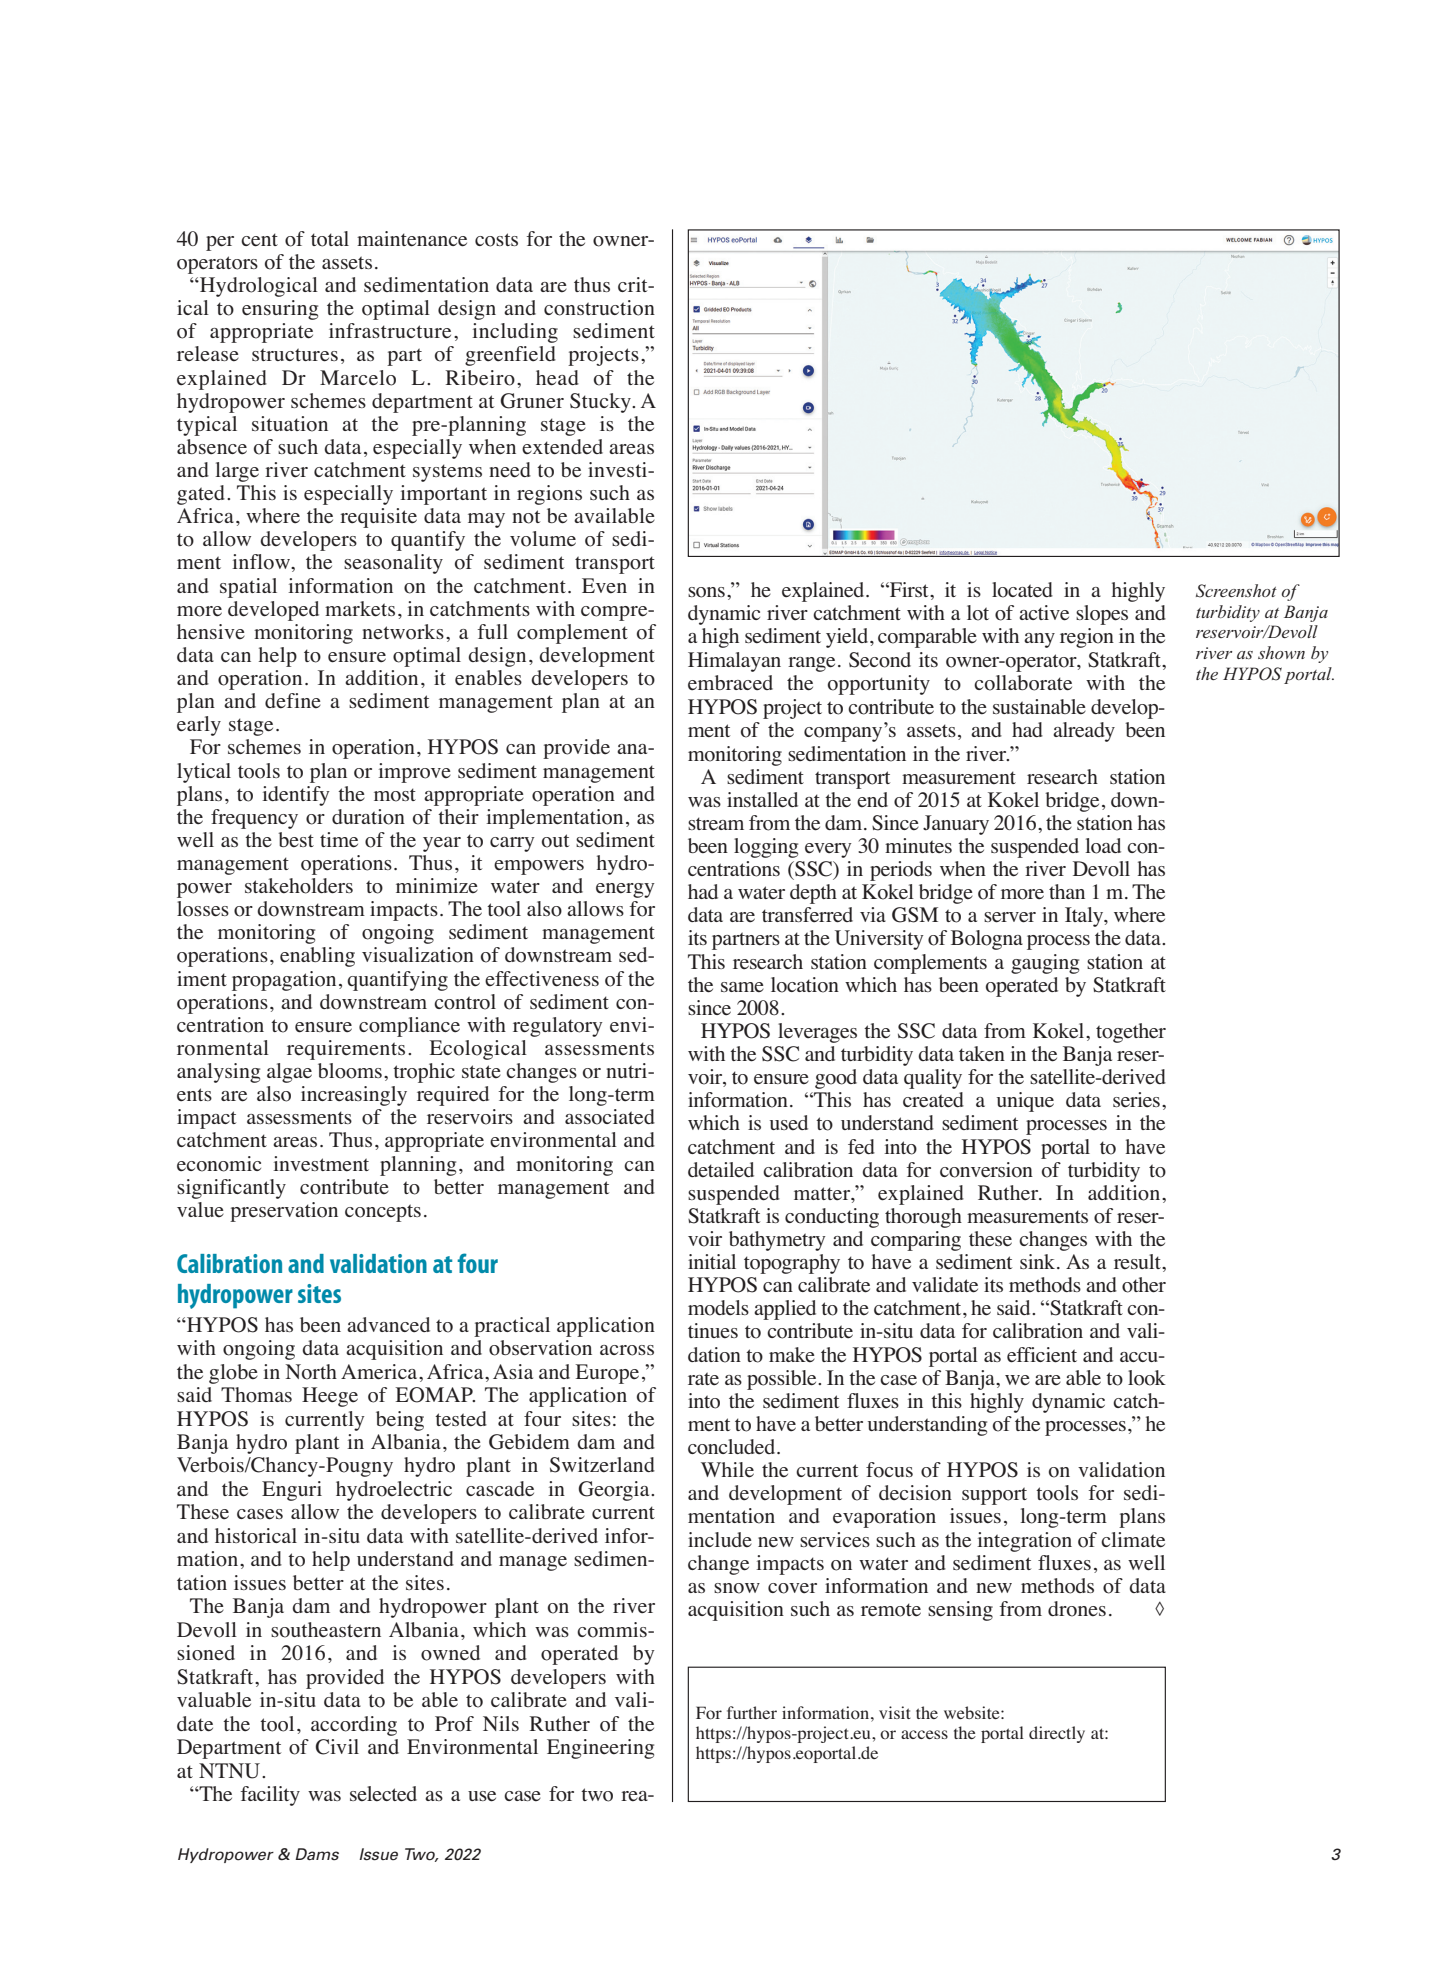  What do you see at coordinates (337, 1747) in the document?
I see `Civil` at bounding box center [337, 1747].
